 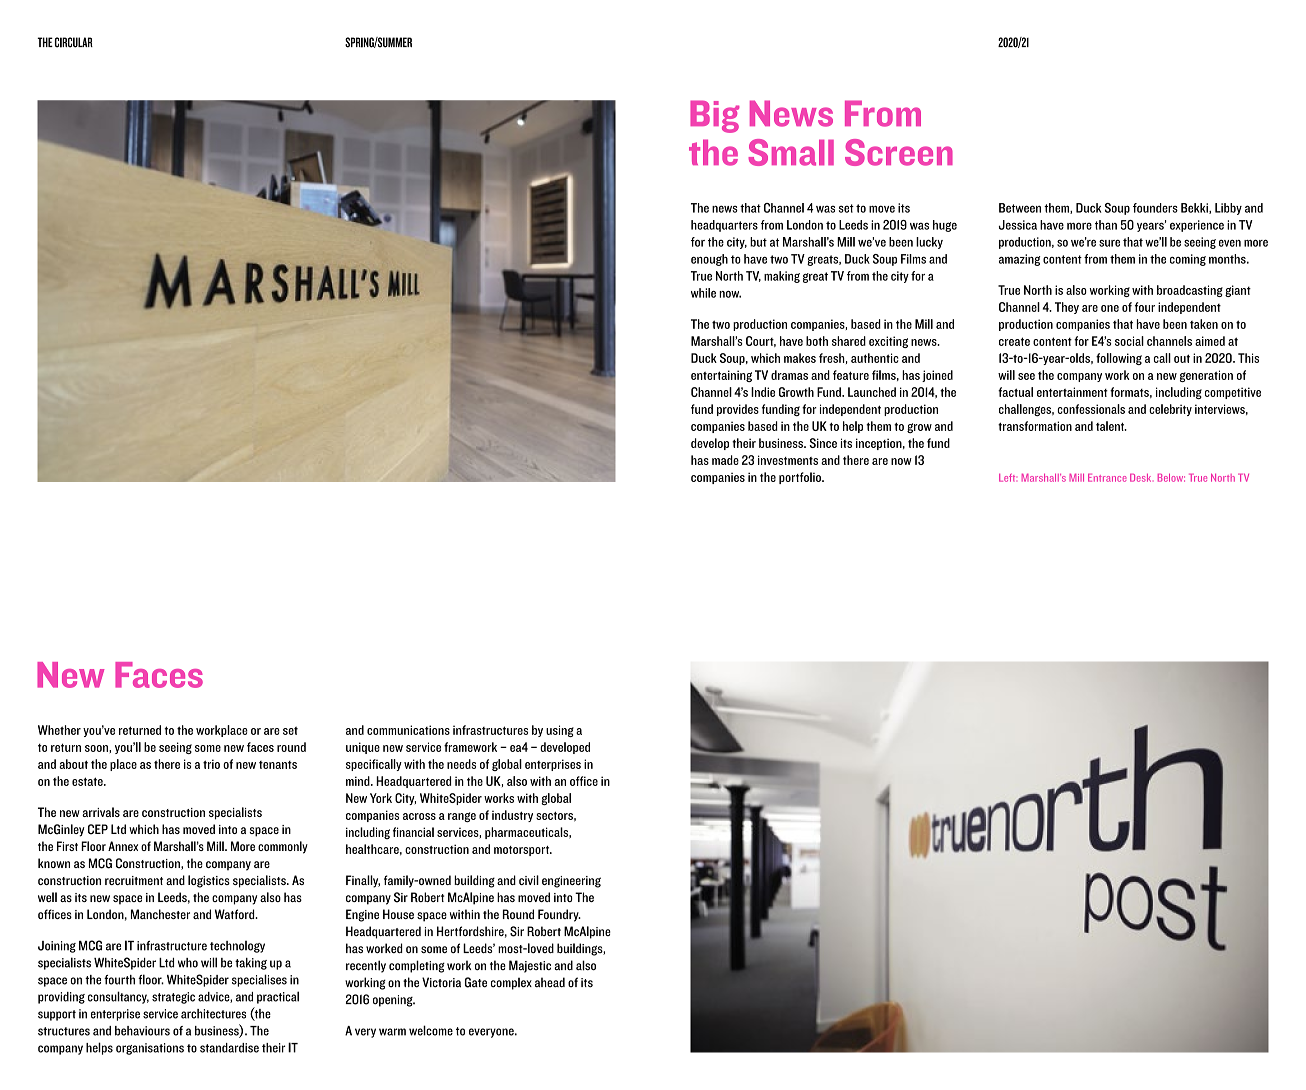 I want to click on entertaining, so click(x=721, y=376).
